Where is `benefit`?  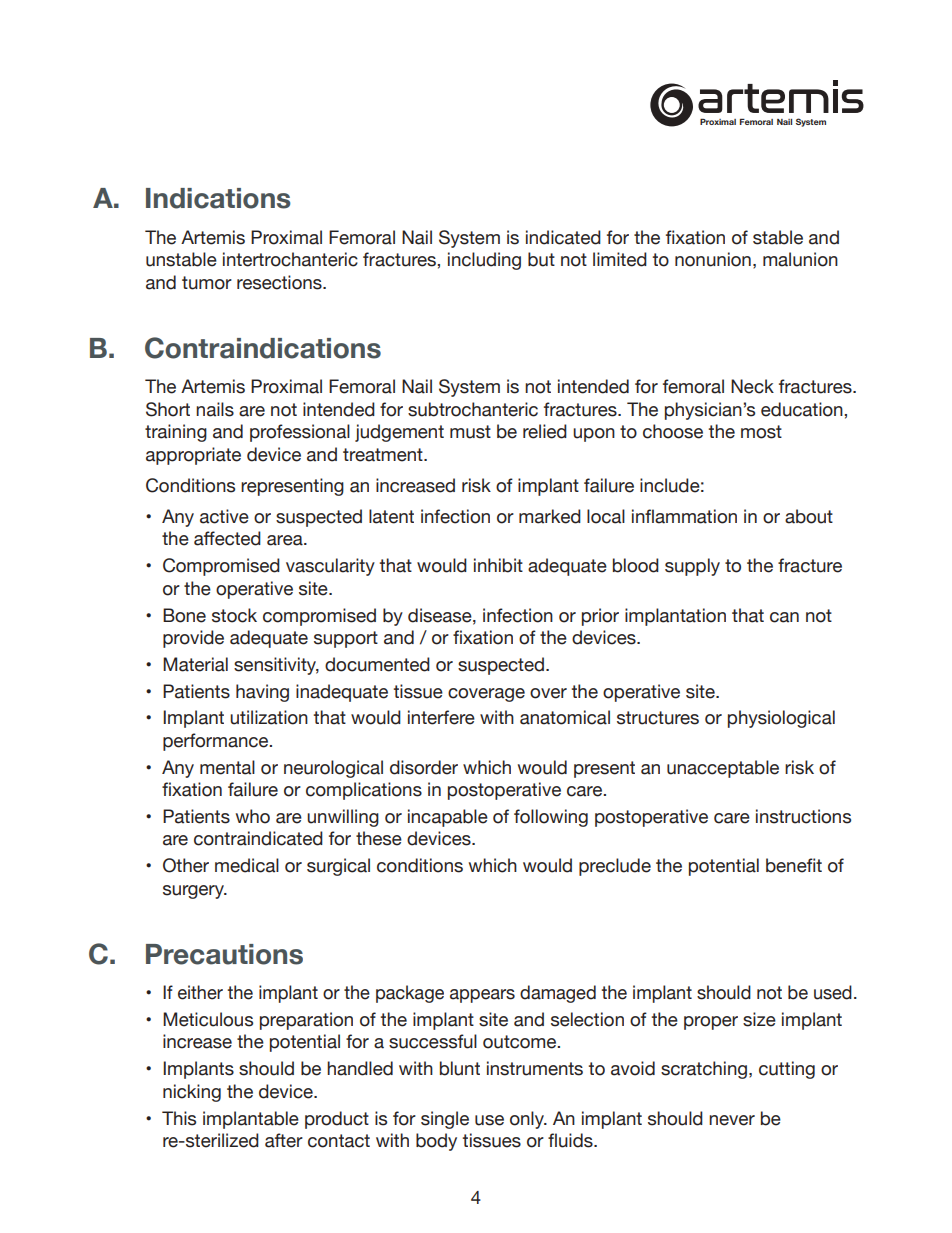 benefit is located at coordinates (794, 865).
